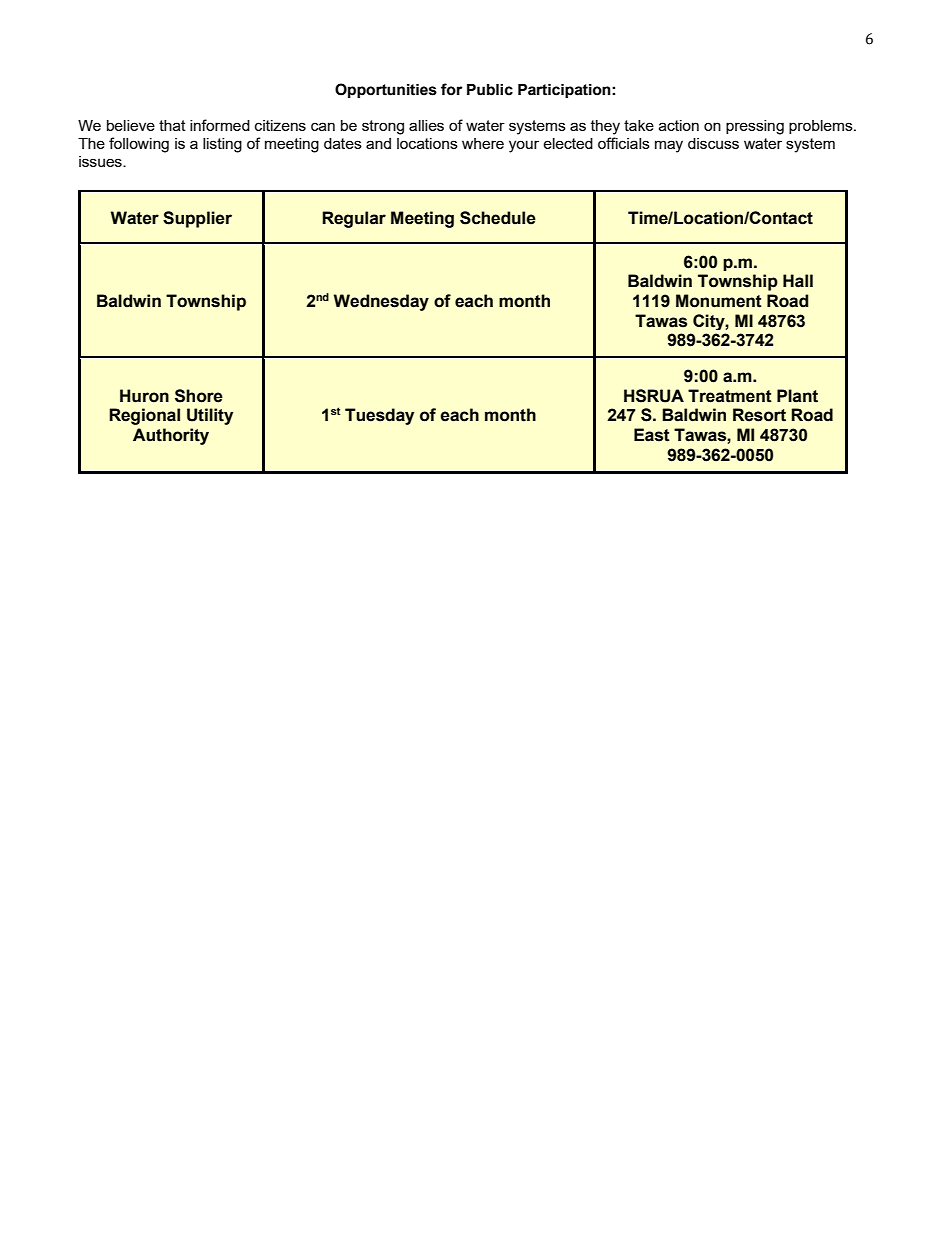 The width and height of the document is (952, 1233). Describe the element at coordinates (498, 218) in the document. I see `Schedule` at that location.
